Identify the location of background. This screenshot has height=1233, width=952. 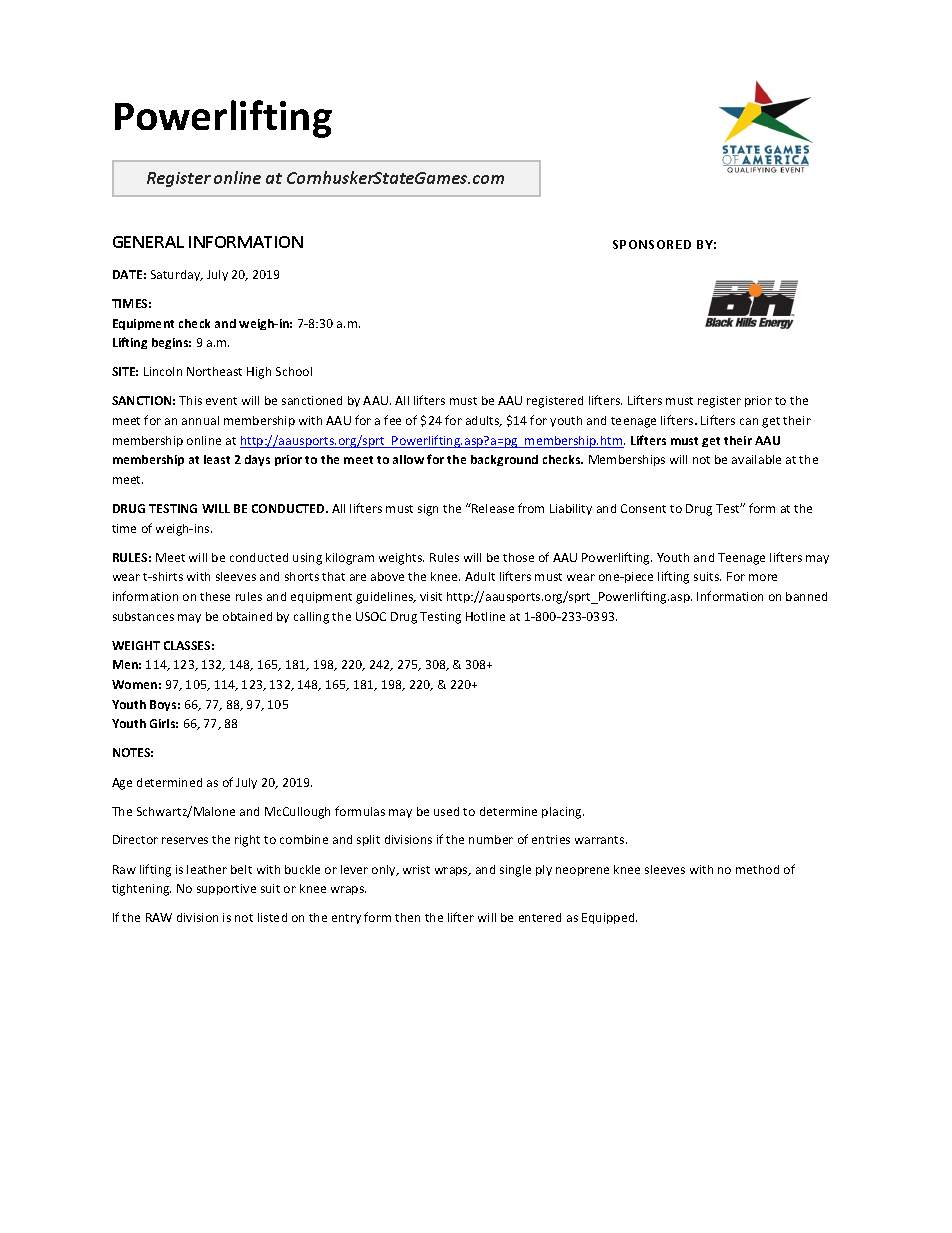
(504, 460).
